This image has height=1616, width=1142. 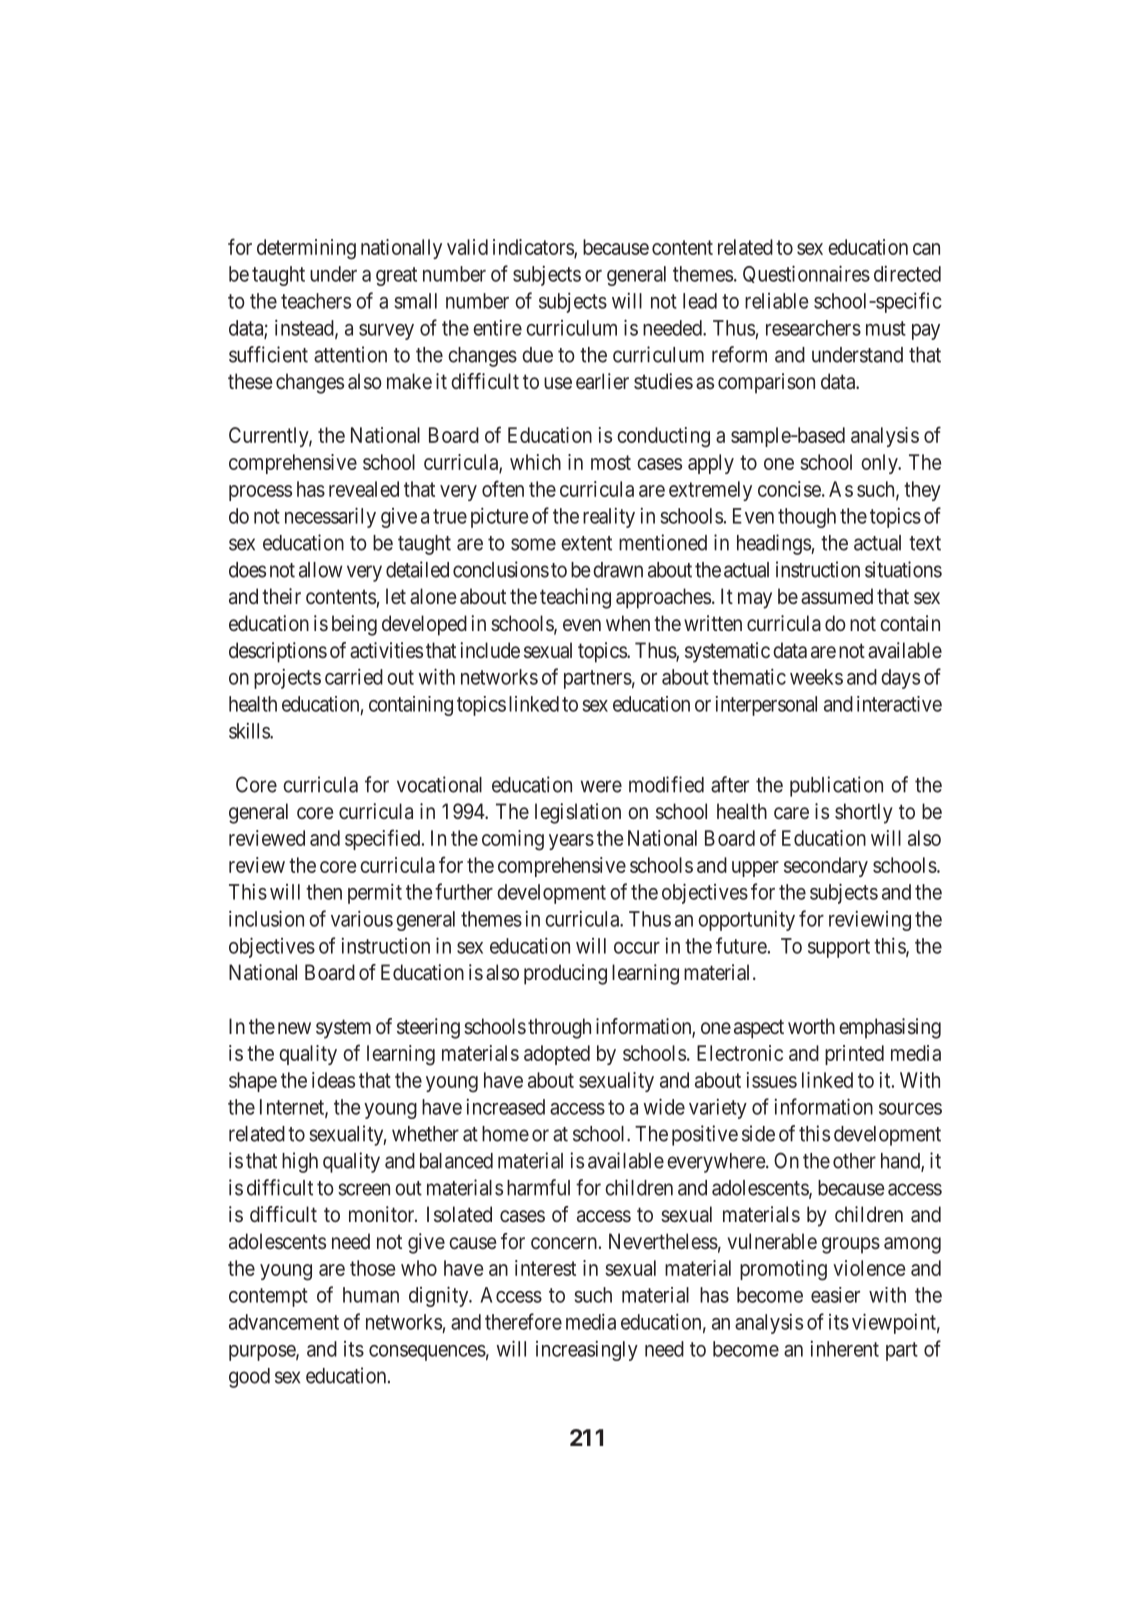 I want to click on advancement, so click(x=284, y=1322).
